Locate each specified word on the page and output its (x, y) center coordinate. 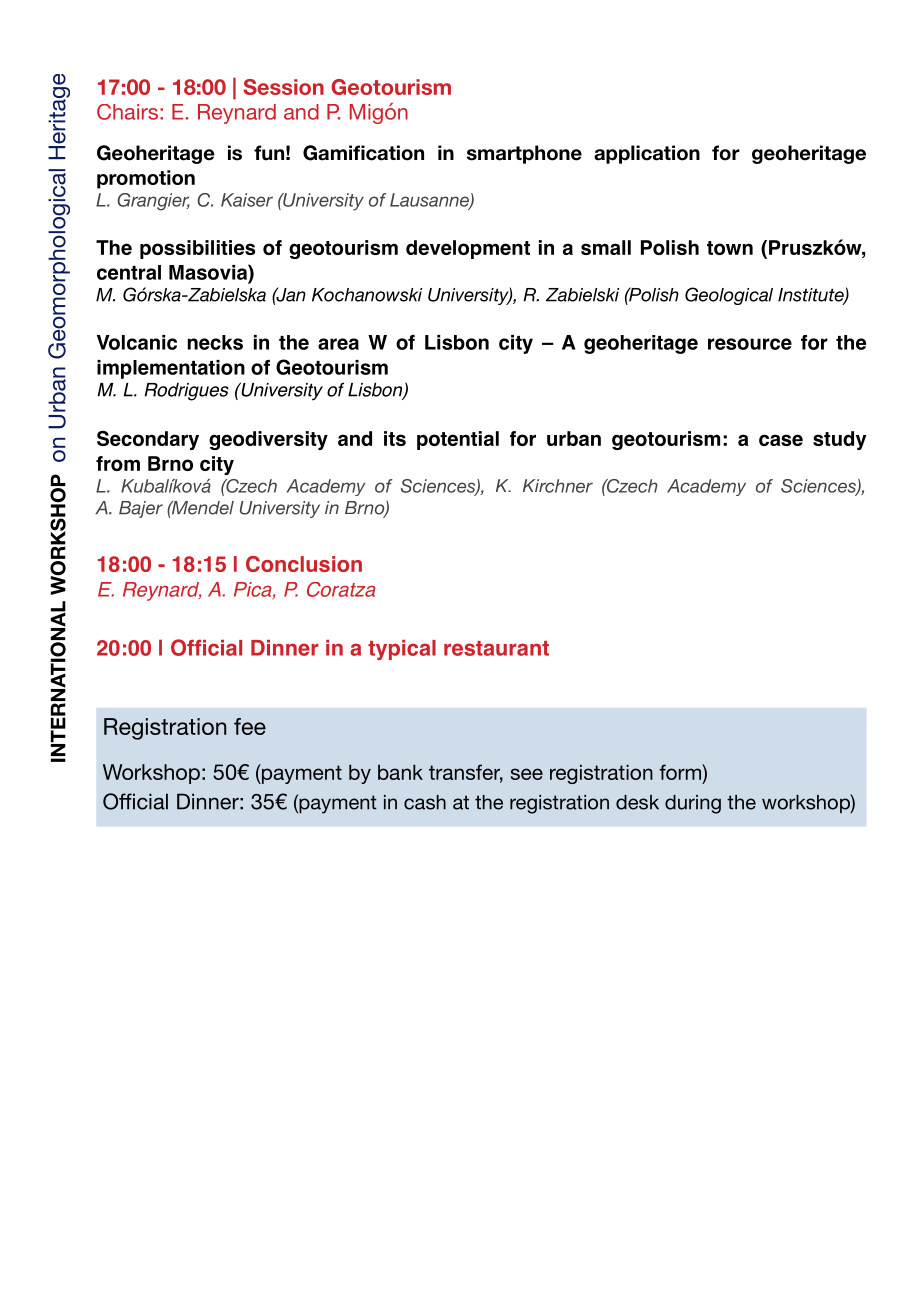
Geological (729, 296)
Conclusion (304, 564)
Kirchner (558, 486)
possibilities (197, 249)
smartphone (524, 154)
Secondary (148, 440)
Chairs (127, 112)
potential (458, 440)
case (781, 440)
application (647, 154)
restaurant (496, 648)
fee (250, 726)
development (468, 249)
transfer (466, 773)
